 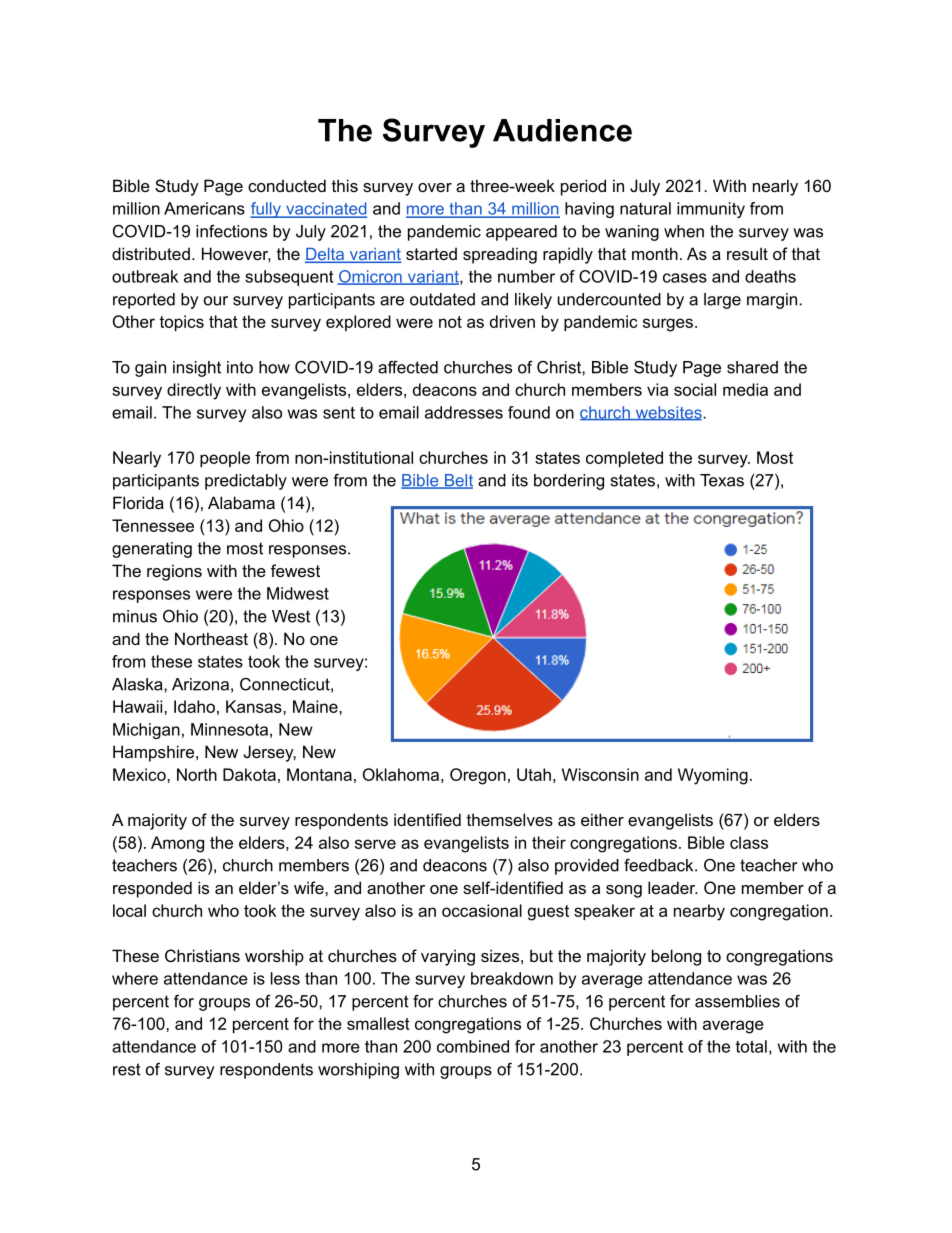 I want to click on total, so click(x=751, y=1046).
